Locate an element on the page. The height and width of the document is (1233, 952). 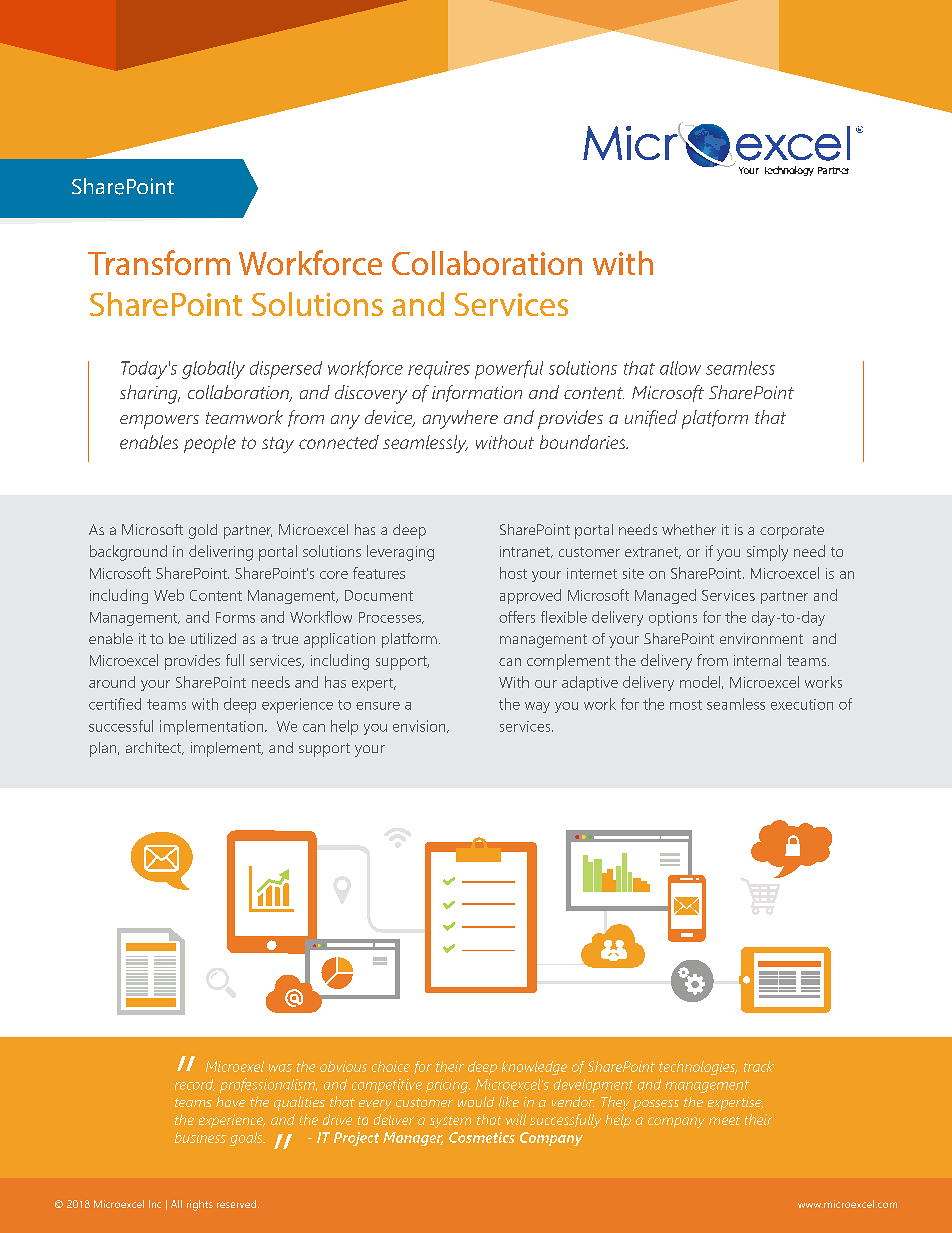
Cosmetics is located at coordinates (482, 1137).
